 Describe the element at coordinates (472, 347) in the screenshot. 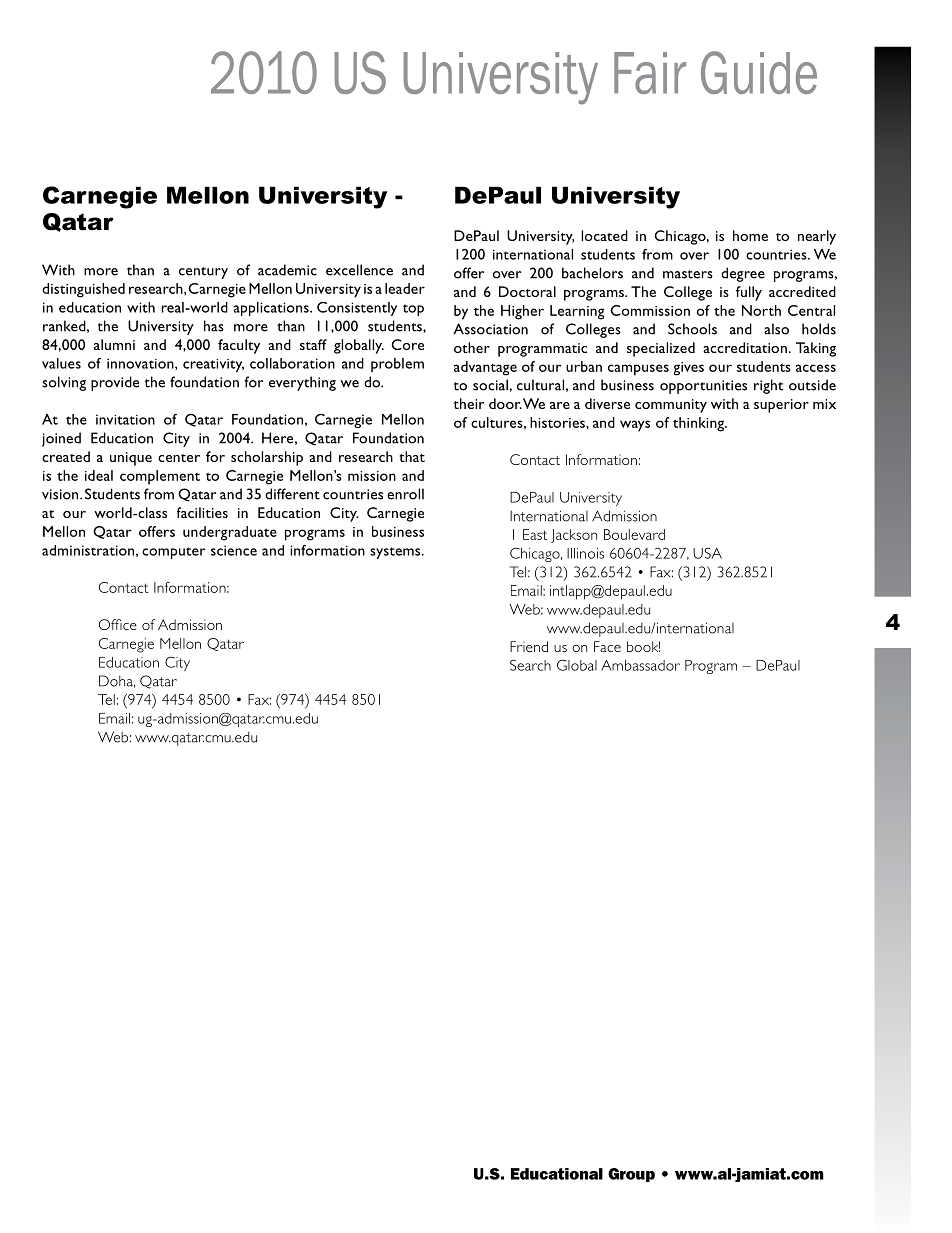

I see `other` at that location.
